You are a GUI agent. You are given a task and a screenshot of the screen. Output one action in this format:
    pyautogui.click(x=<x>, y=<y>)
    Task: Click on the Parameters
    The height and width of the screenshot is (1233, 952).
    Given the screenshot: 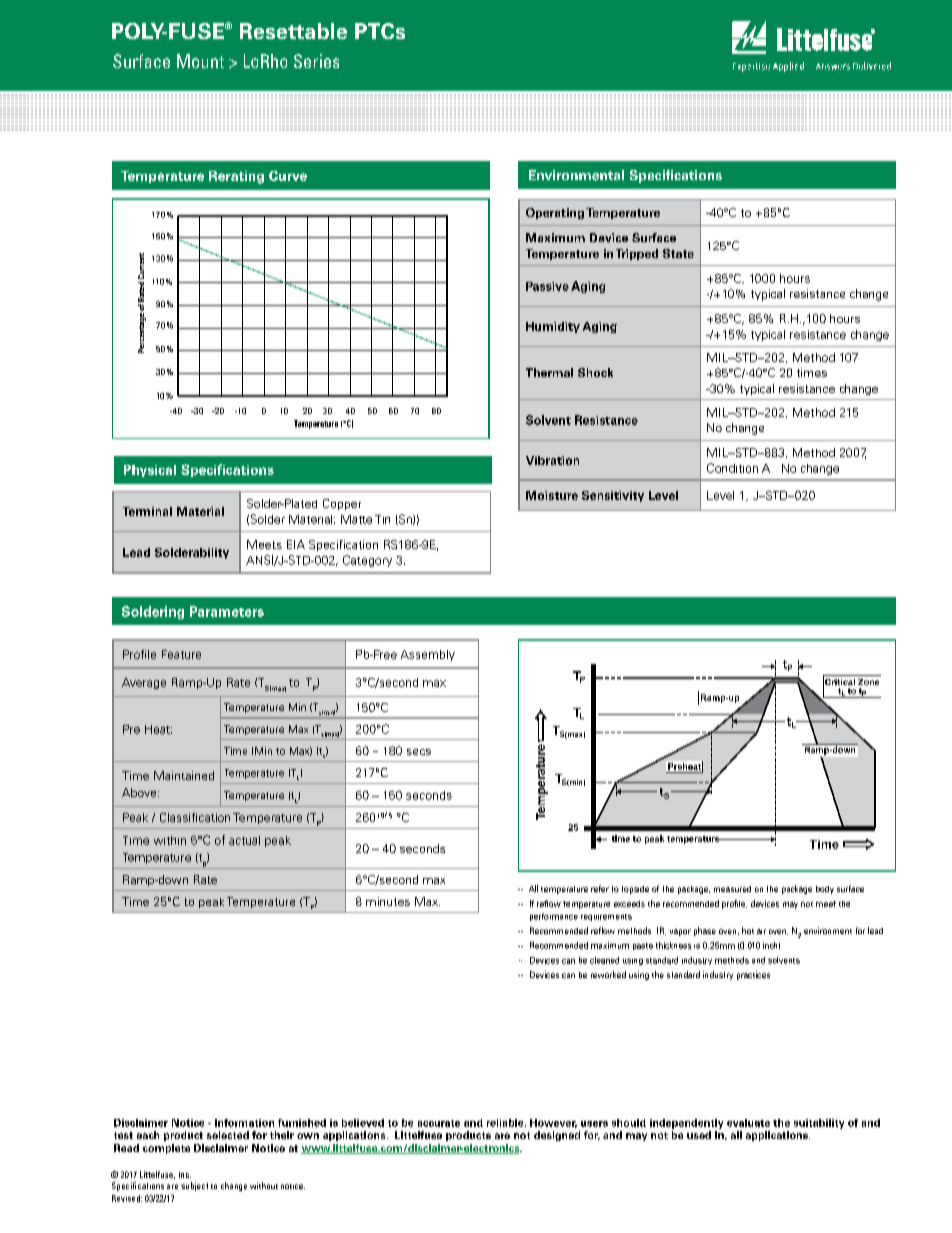 What is the action you would take?
    pyautogui.click(x=227, y=611)
